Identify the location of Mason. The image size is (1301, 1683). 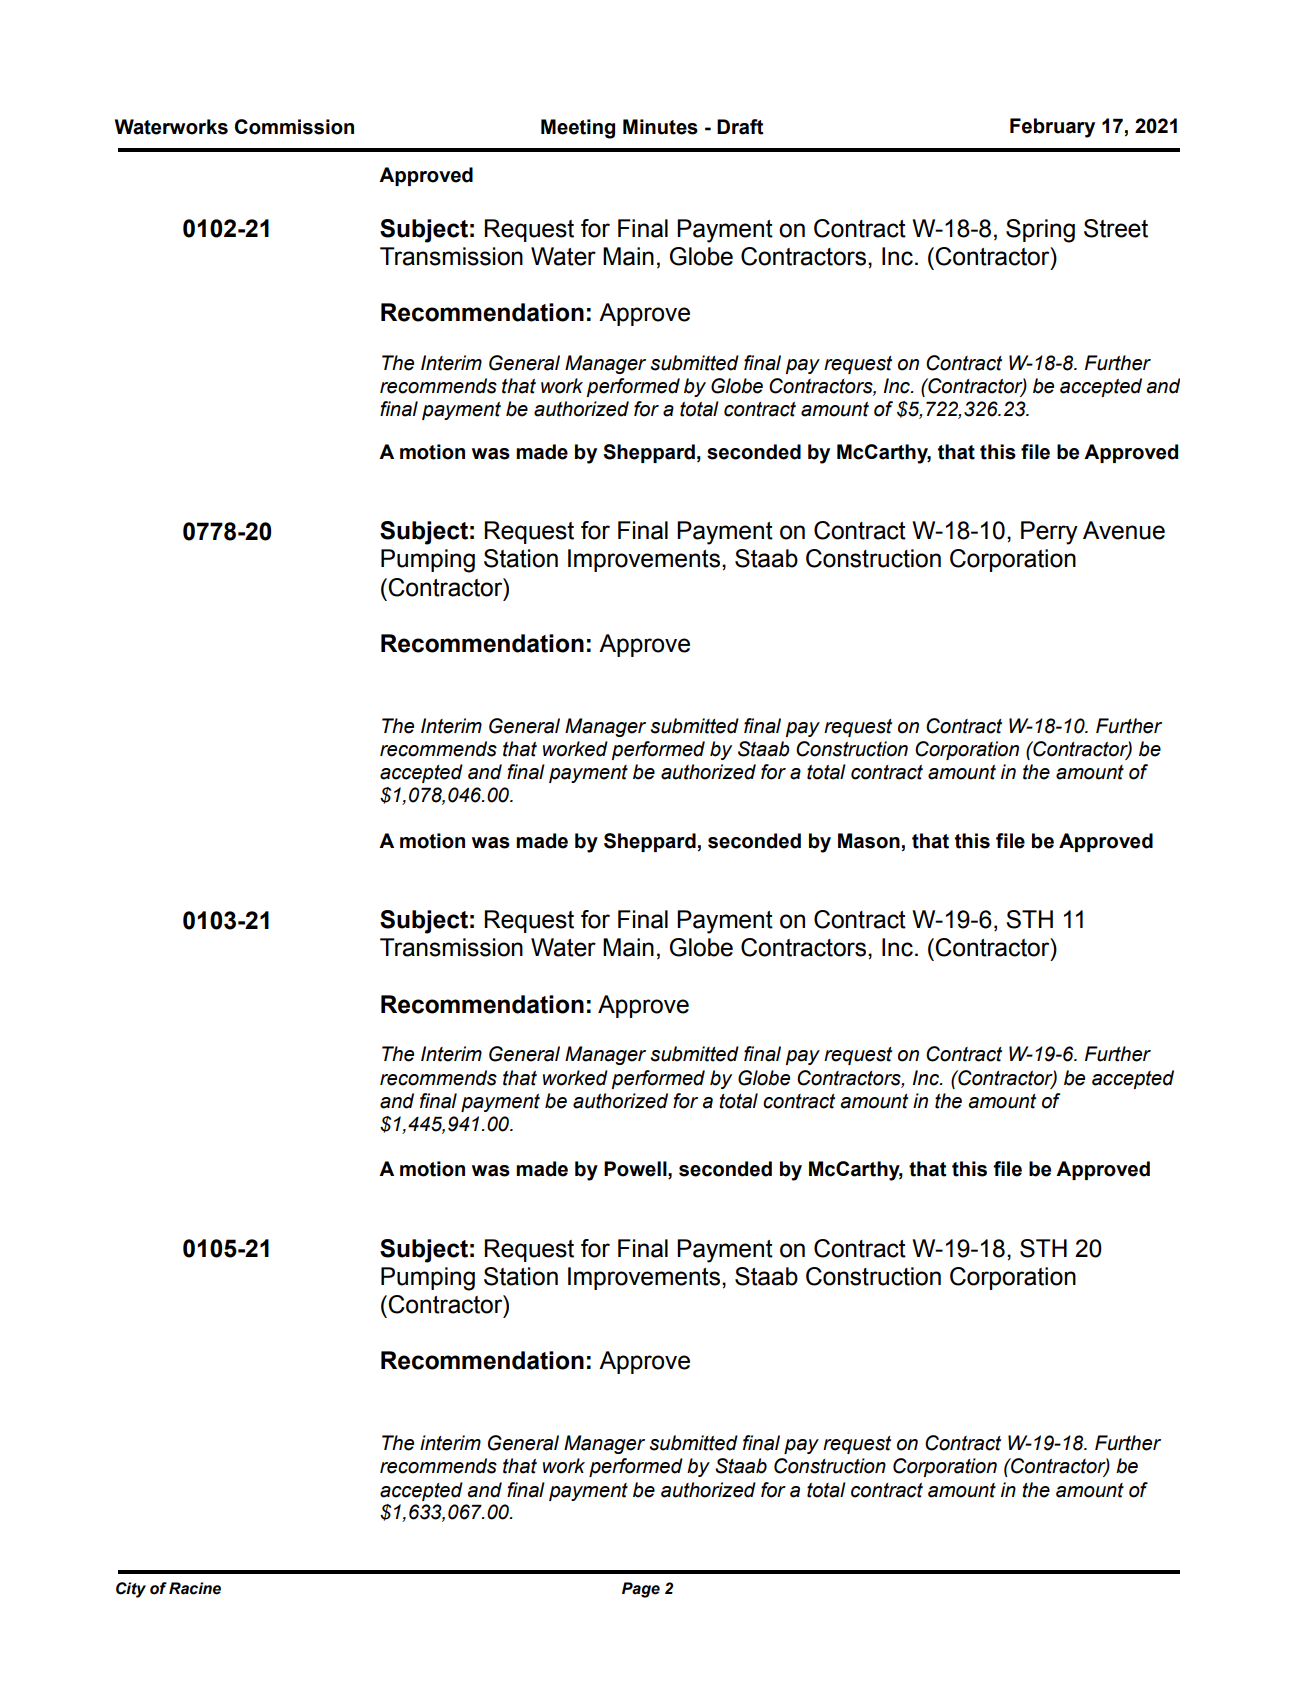
(869, 841).
